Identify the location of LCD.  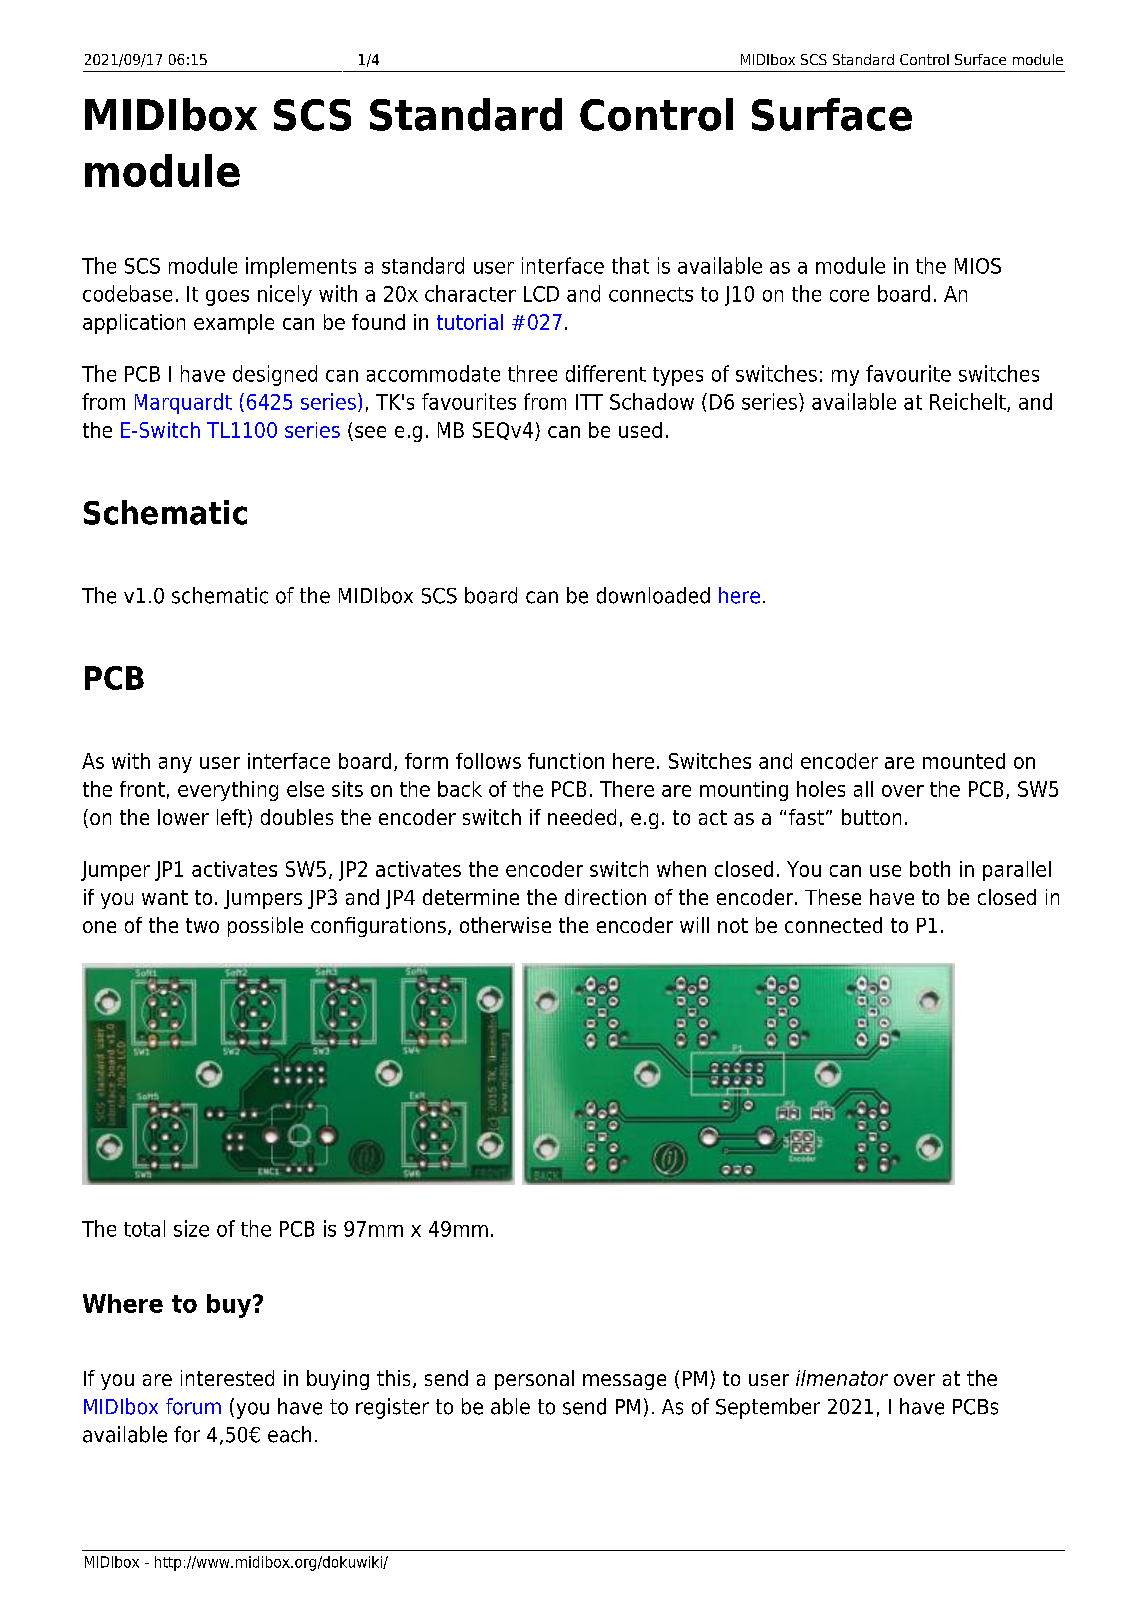
(541, 294).
